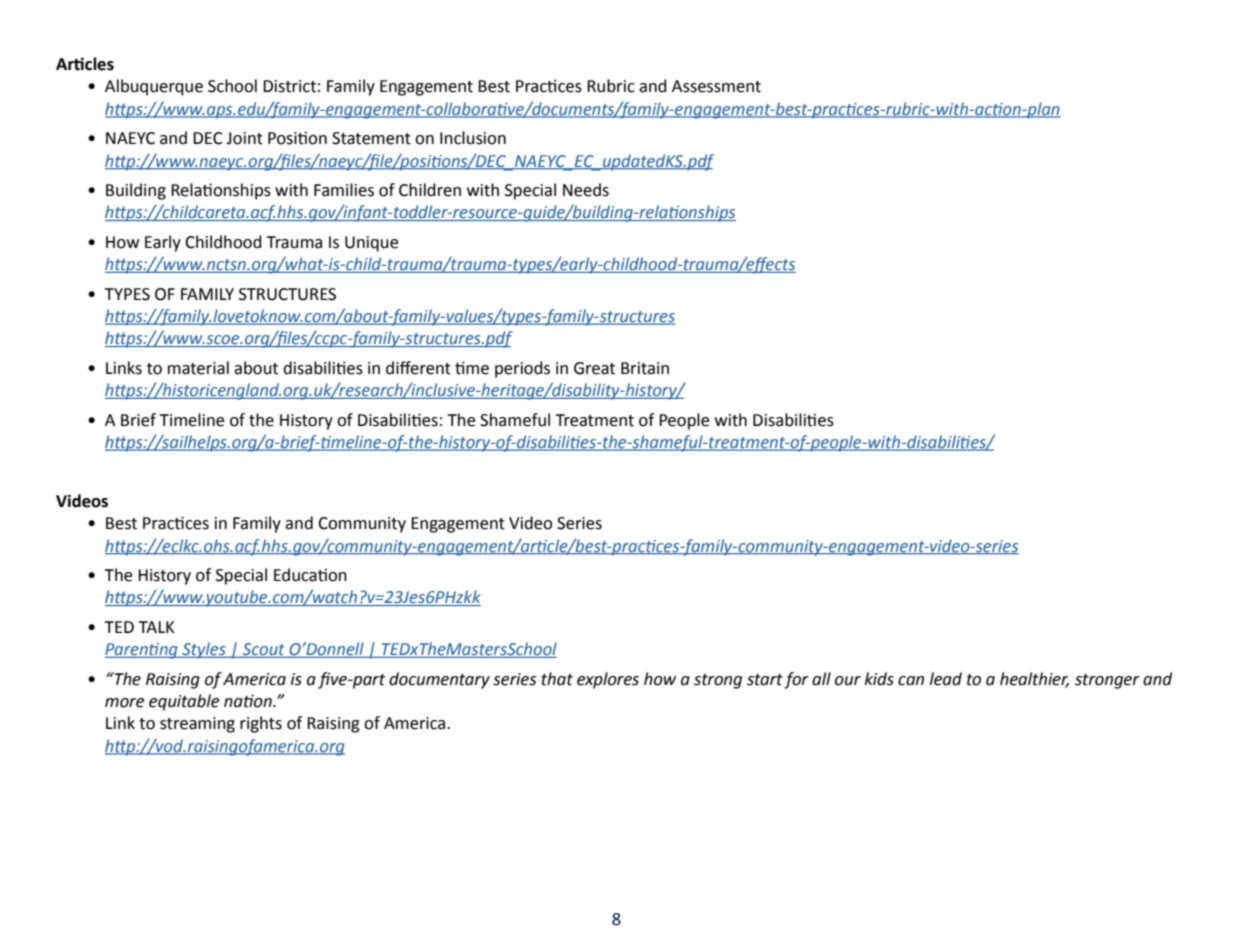 The height and width of the document is (952, 1233). Describe the element at coordinates (473, 138) in the document. I see `Inclusion` at that location.
